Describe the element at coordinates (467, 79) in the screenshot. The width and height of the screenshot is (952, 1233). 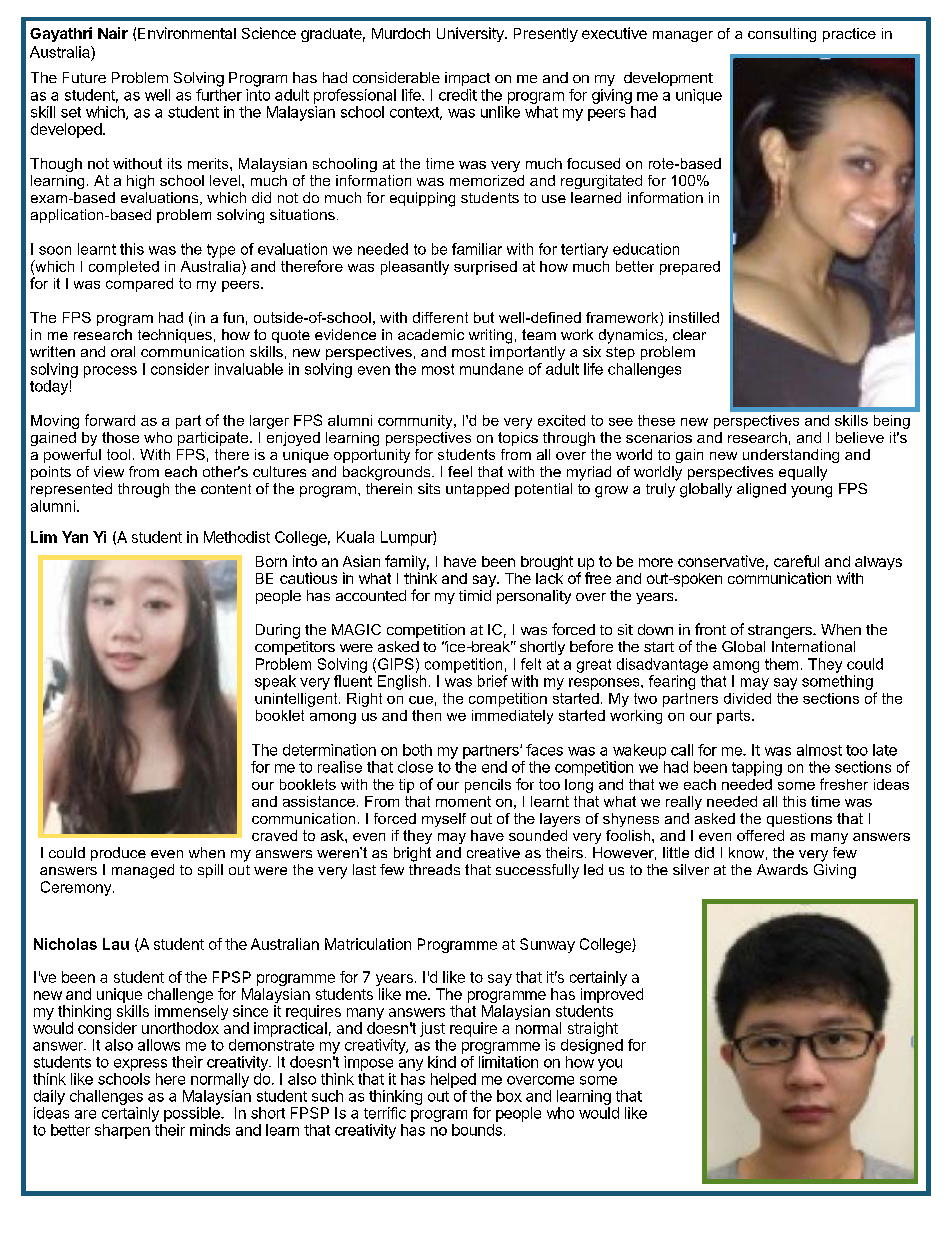
I see `impact` at that location.
